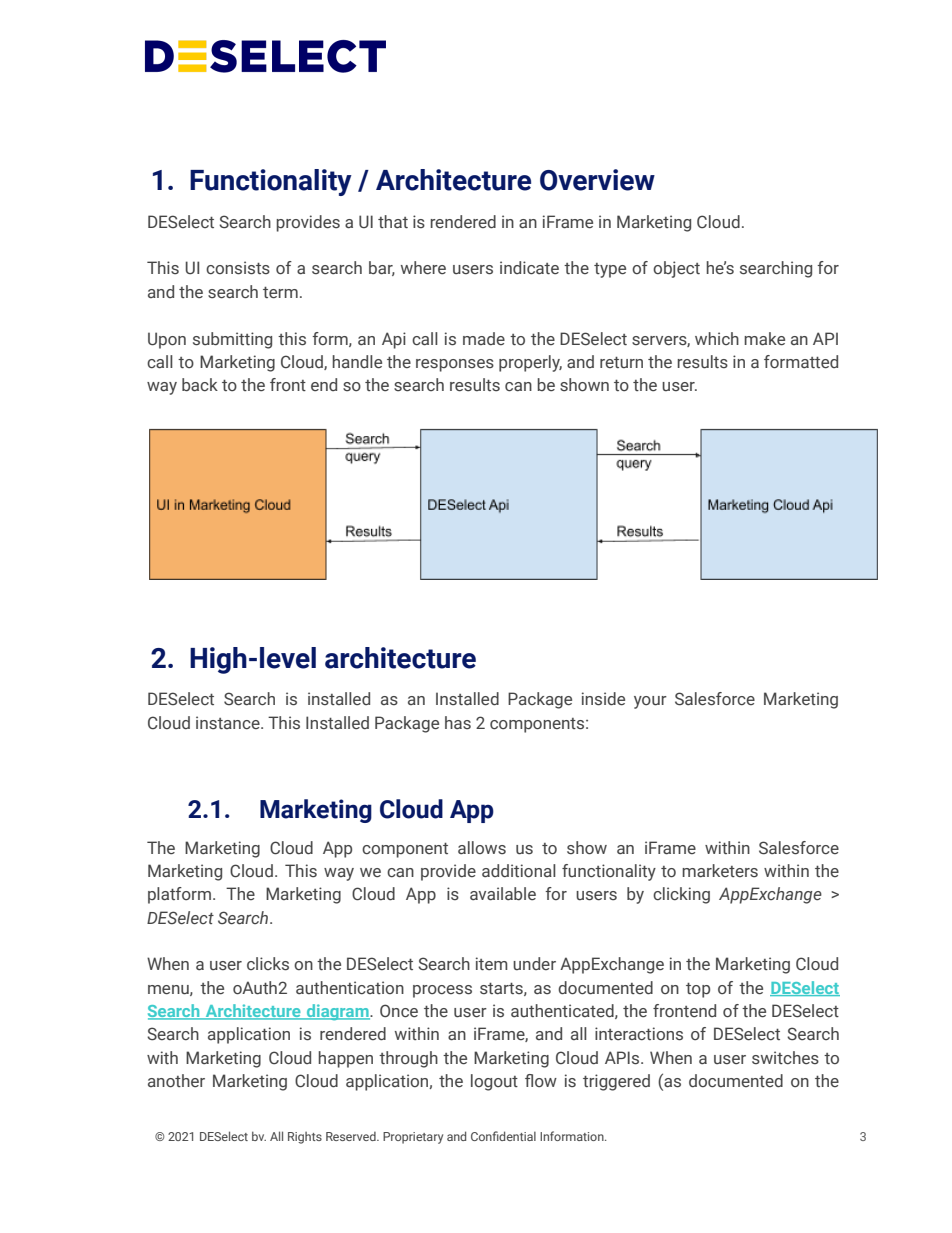 The image size is (952, 1233). Describe the element at coordinates (650, 702) in the screenshot. I see `your` at that location.
